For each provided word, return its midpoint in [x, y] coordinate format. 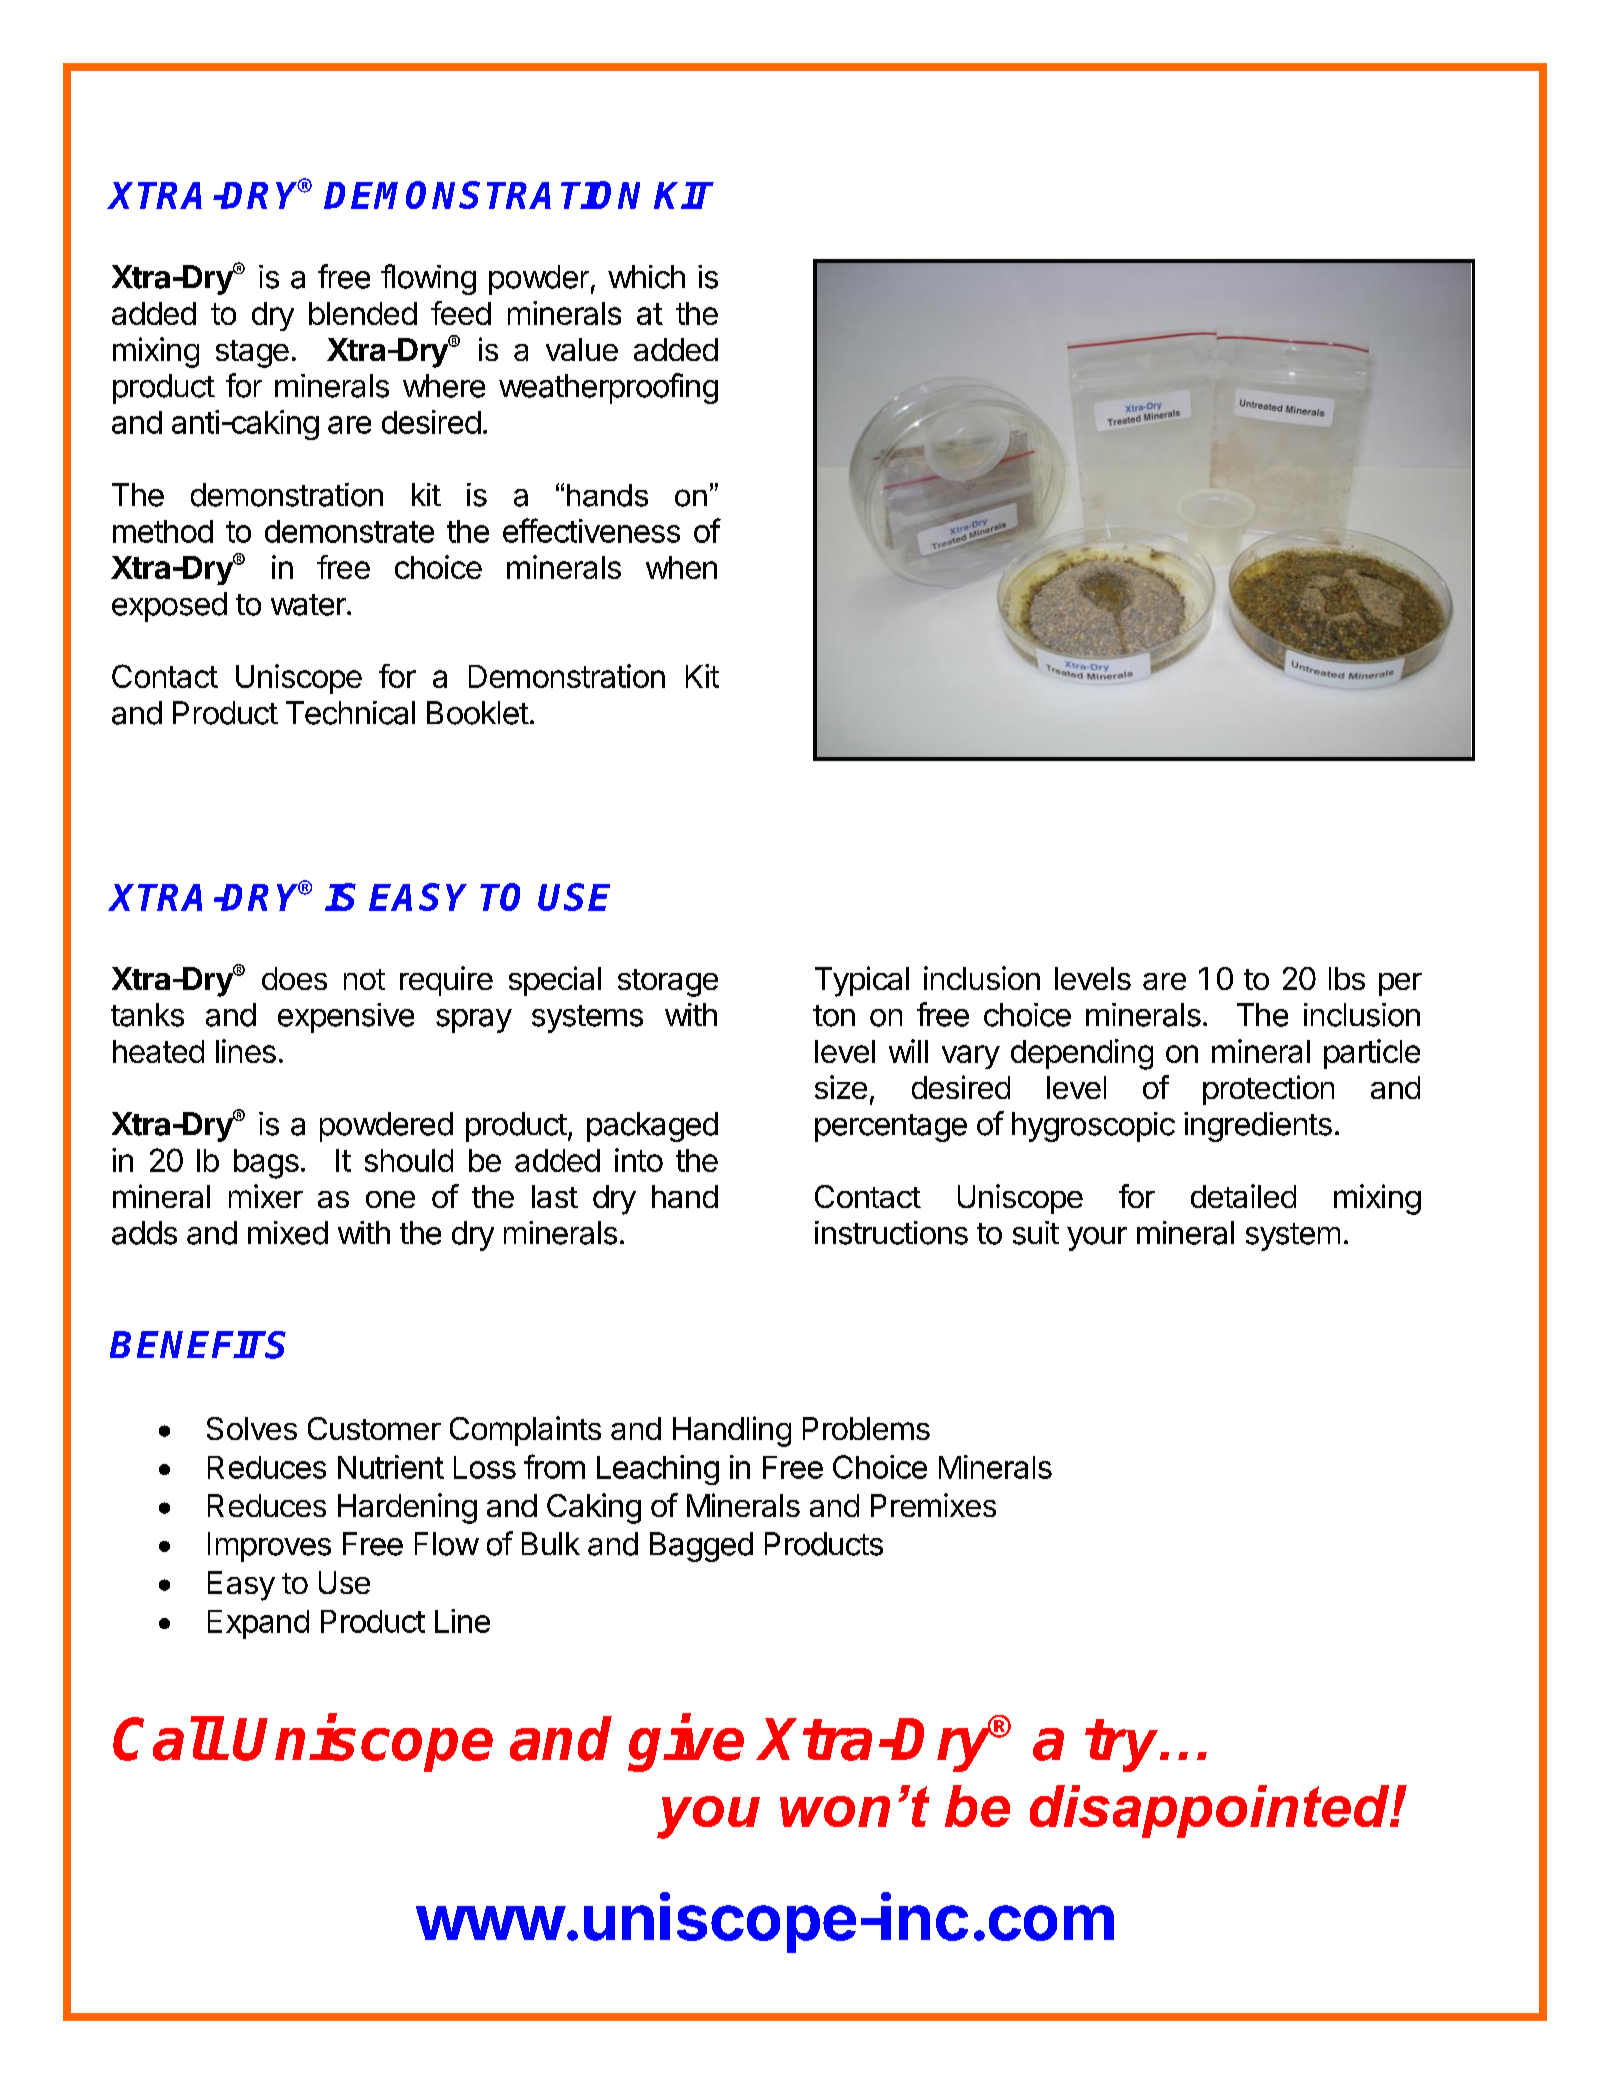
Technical [350, 713]
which [646, 277]
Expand [258, 1624]
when [681, 567]
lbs [1347, 978]
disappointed [1211, 1811]
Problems [866, 1428]
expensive [346, 1018]
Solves [252, 1428]
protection [1268, 1090]
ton [834, 1016]
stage [252, 354]
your [1097, 1239]
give [686, 1744]
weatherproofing [608, 388]
